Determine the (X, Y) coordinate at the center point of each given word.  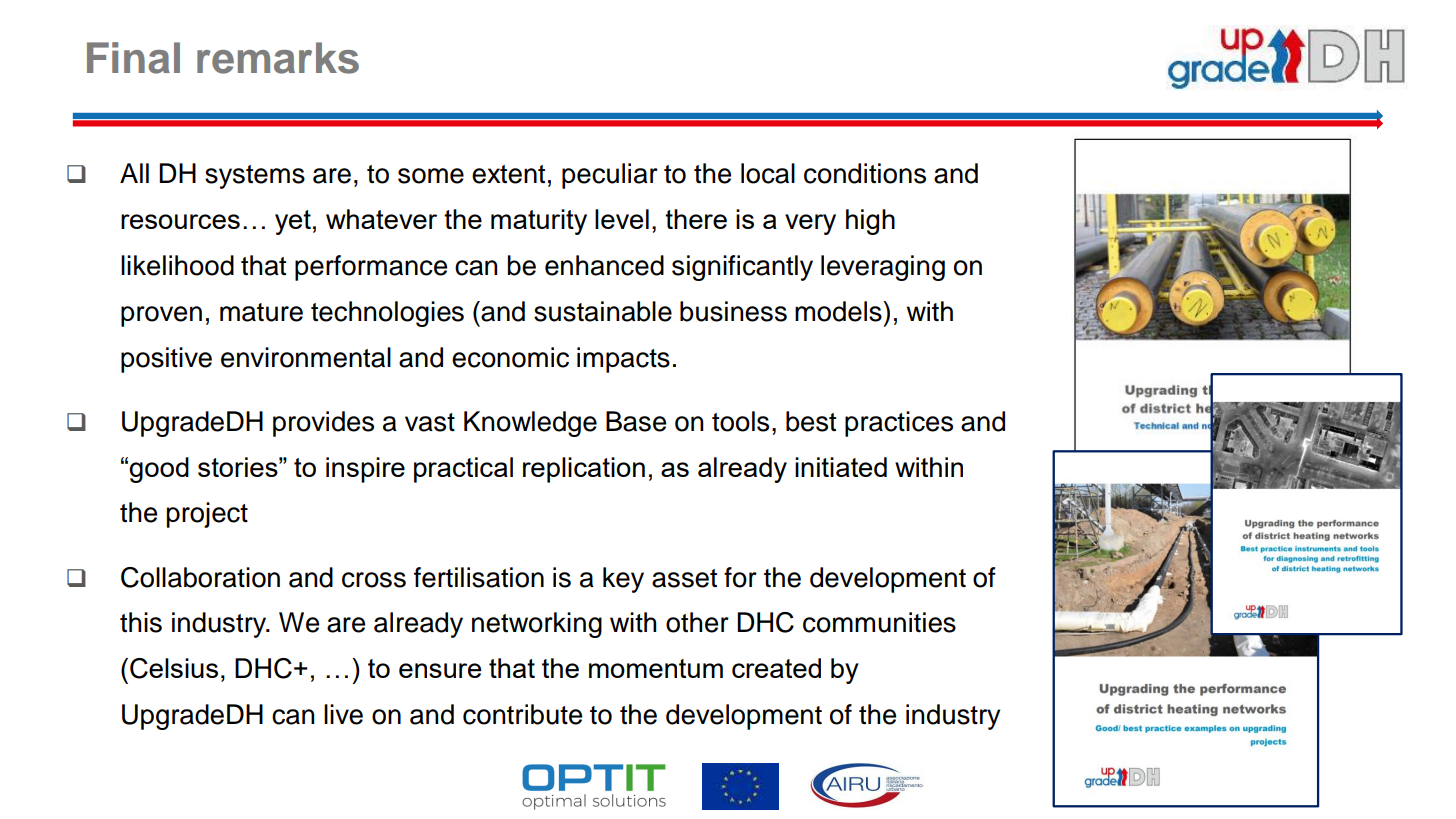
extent (508, 174)
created (776, 668)
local (768, 173)
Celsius (174, 668)
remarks (278, 58)
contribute (522, 714)
